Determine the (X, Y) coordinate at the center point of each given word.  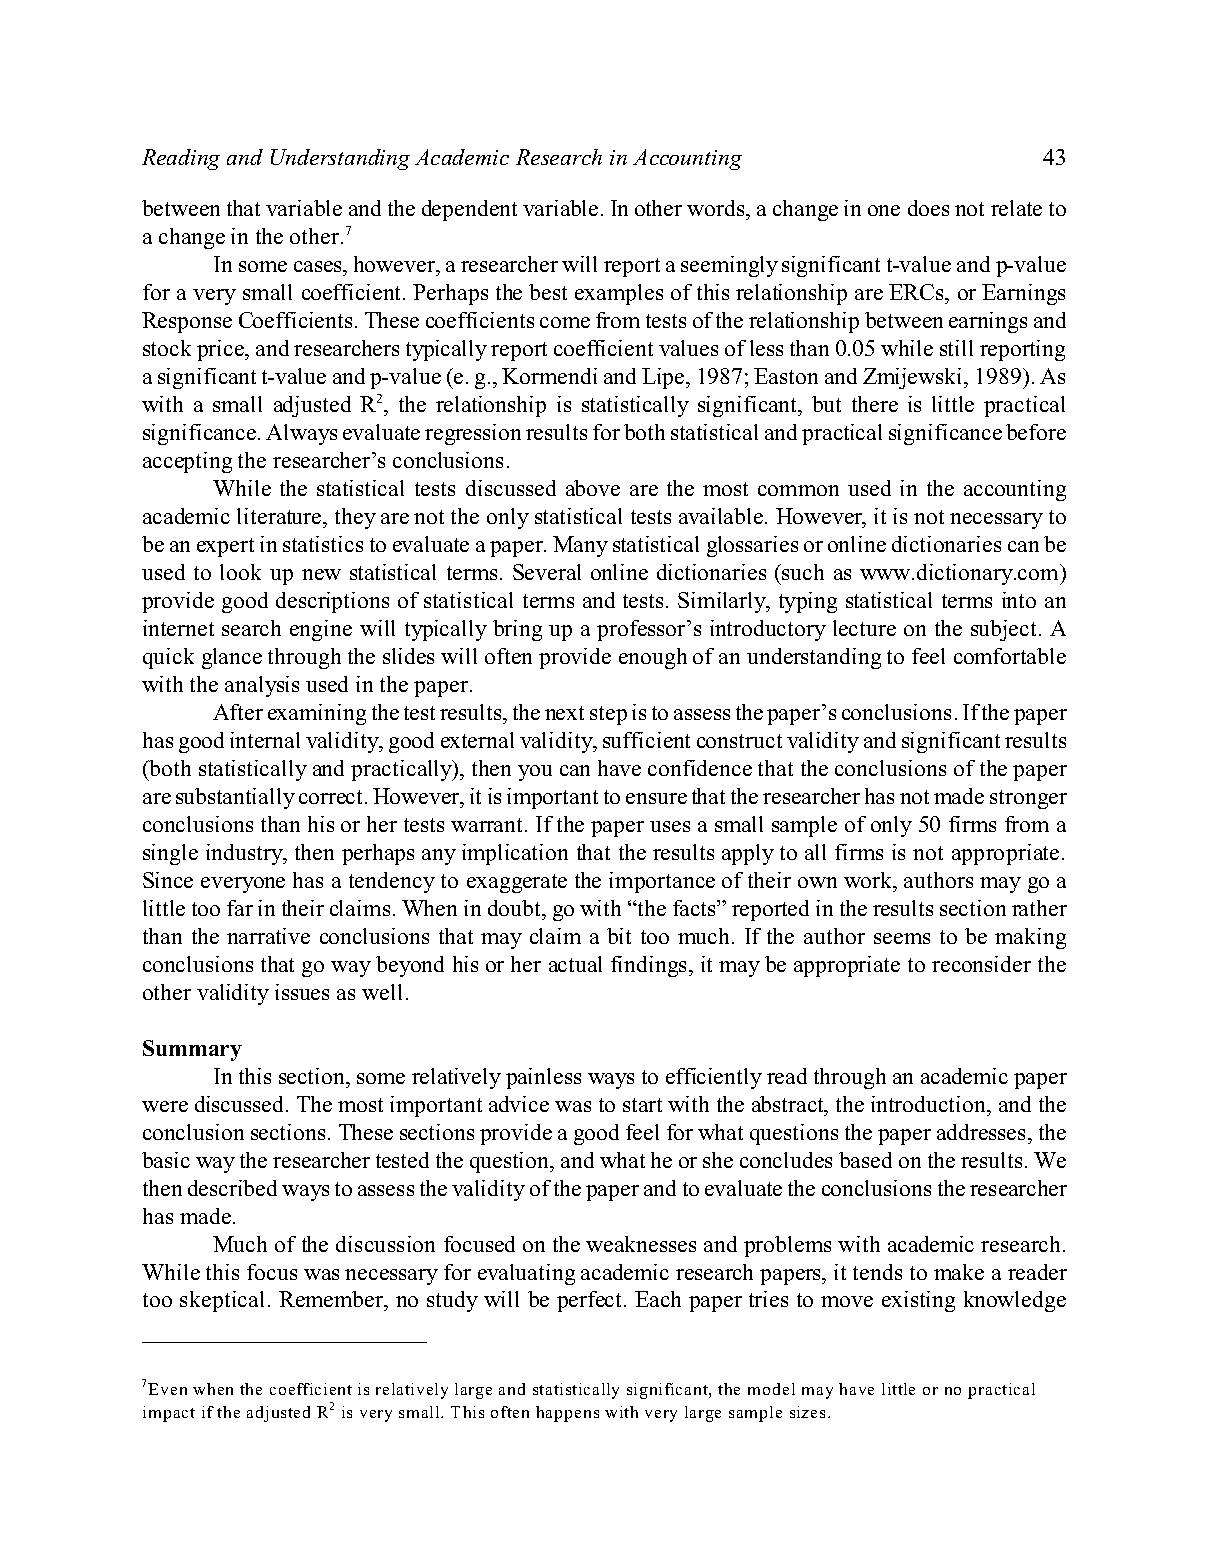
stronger (1028, 799)
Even (167, 1389)
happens (567, 1414)
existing (918, 1301)
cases (319, 266)
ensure (656, 798)
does (928, 208)
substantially (235, 798)
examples (619, 294)
